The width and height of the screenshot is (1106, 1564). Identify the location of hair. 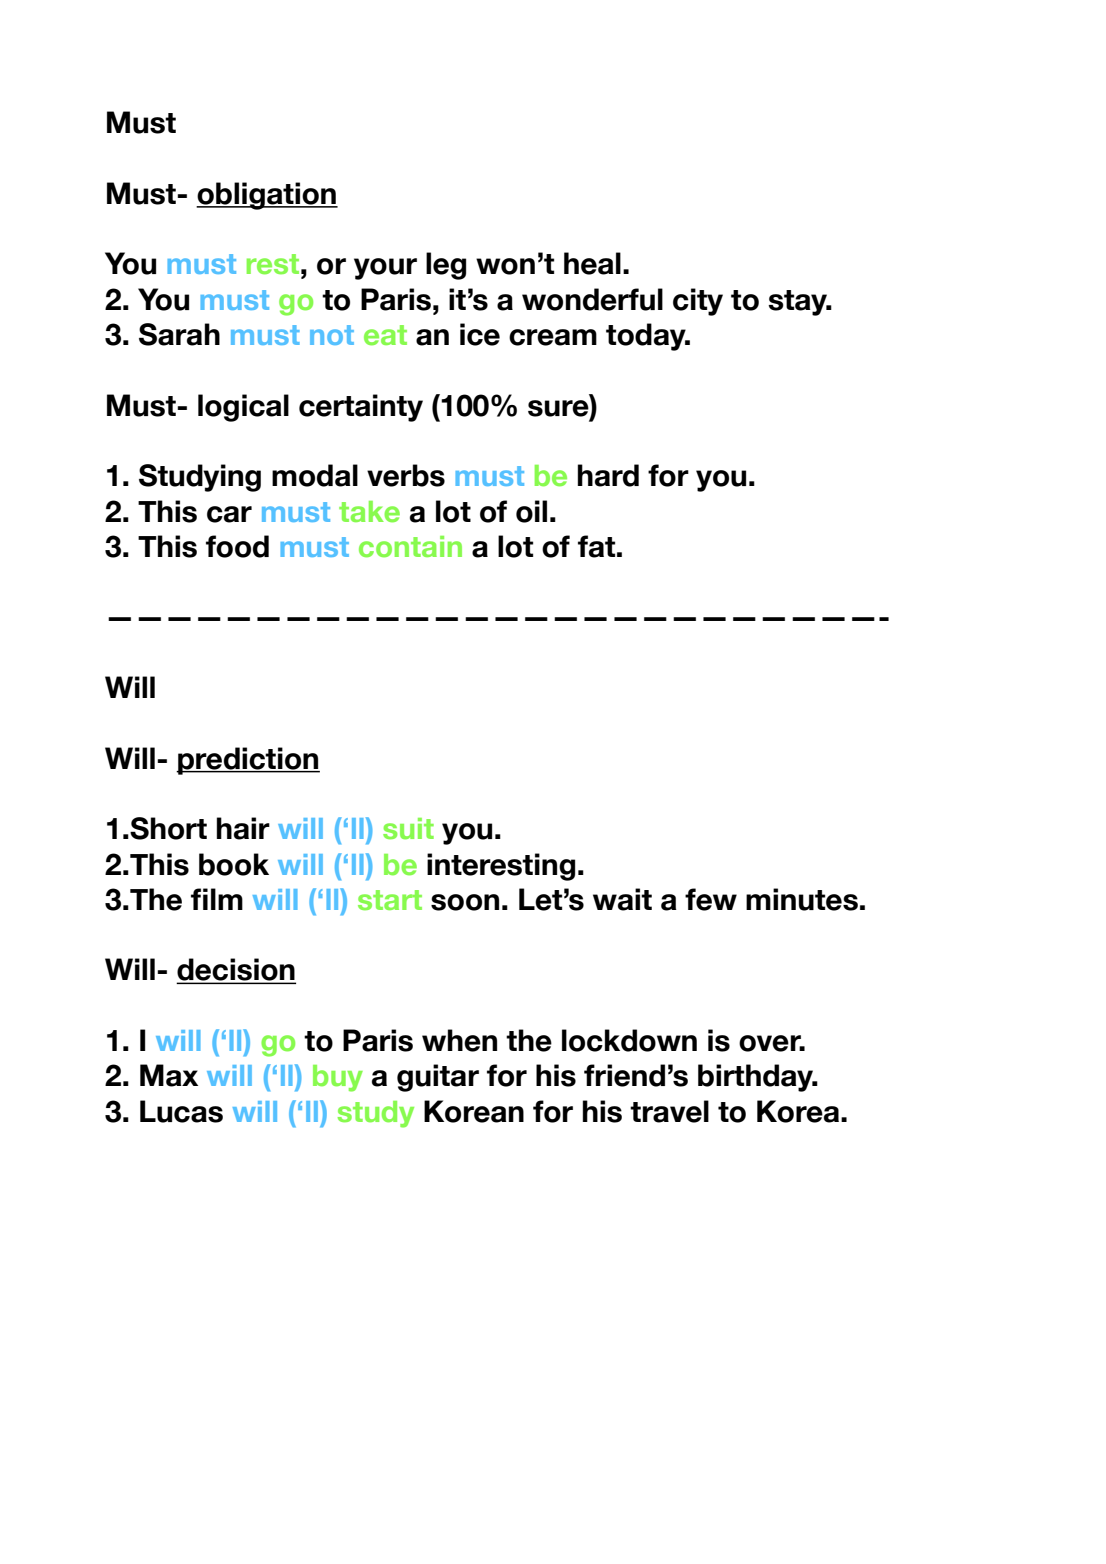
(243, 828).
